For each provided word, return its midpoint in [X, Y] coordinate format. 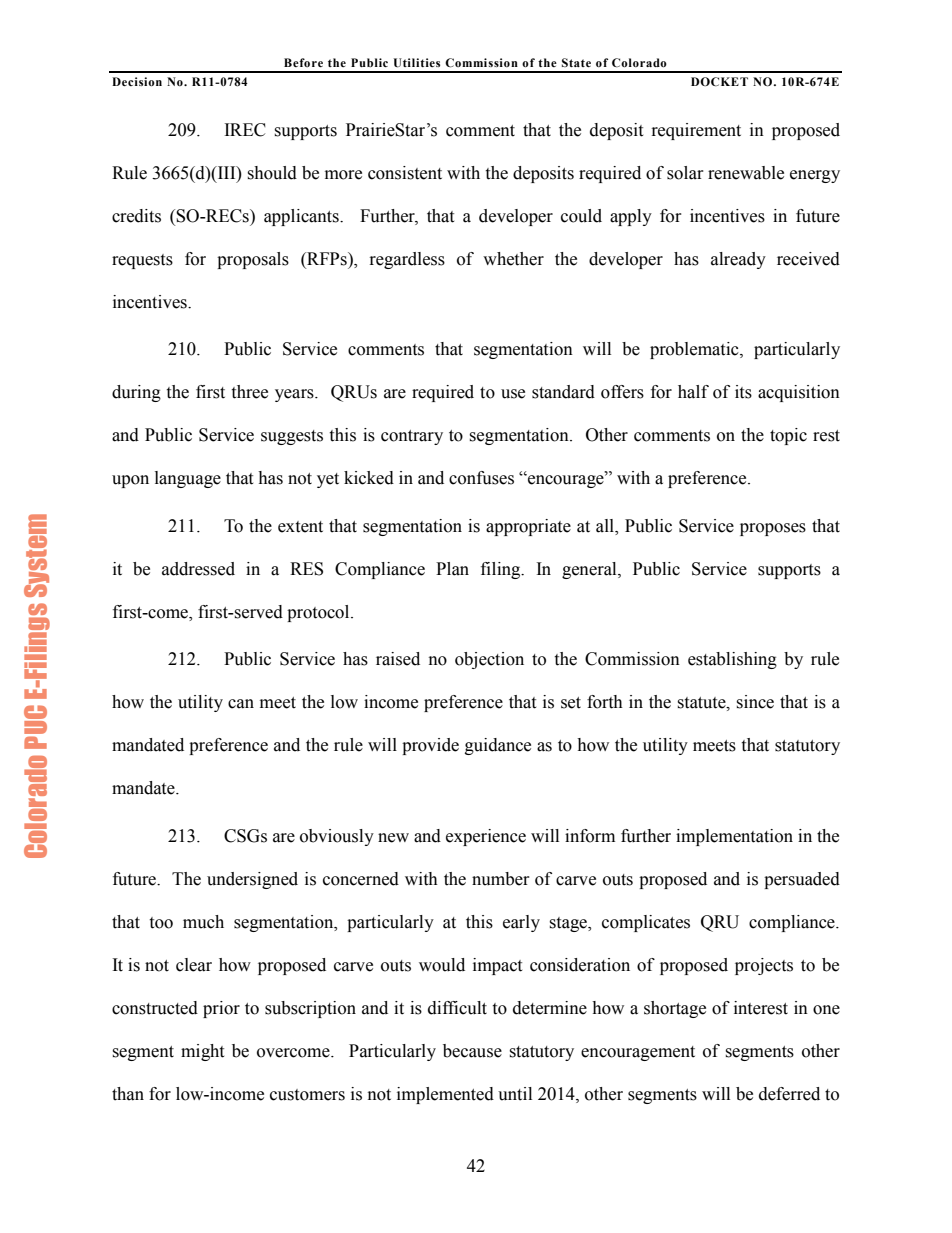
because [472, 1051]
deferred [789, 1094]
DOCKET [719, 82]
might [202, 1052]
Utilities [417, 63]
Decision [137, 82]
